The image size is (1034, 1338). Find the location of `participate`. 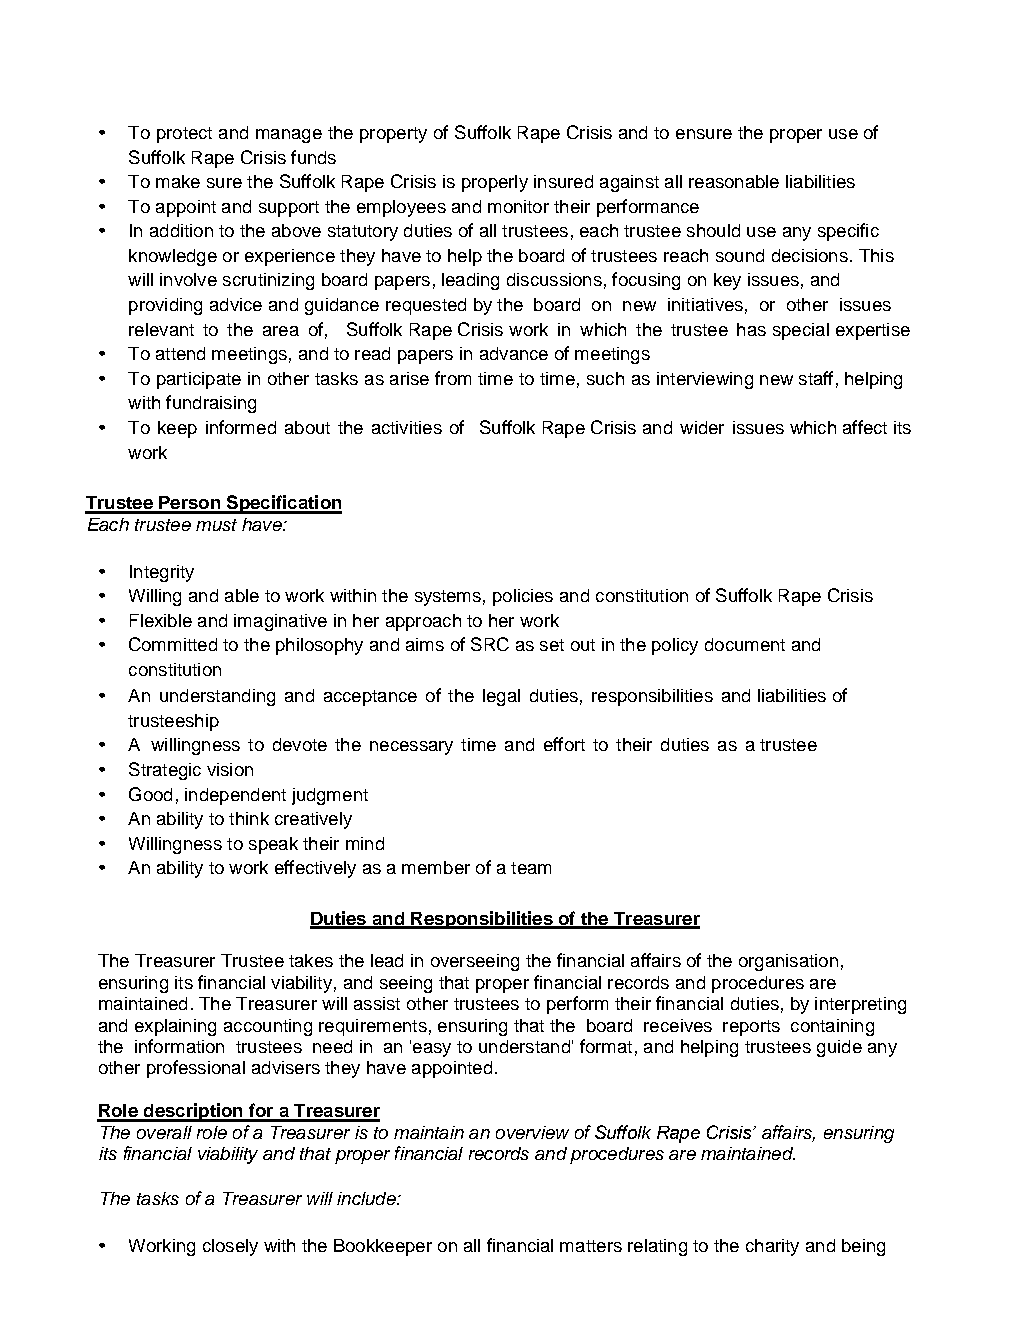

participate is located at coordinates (199, 380).
